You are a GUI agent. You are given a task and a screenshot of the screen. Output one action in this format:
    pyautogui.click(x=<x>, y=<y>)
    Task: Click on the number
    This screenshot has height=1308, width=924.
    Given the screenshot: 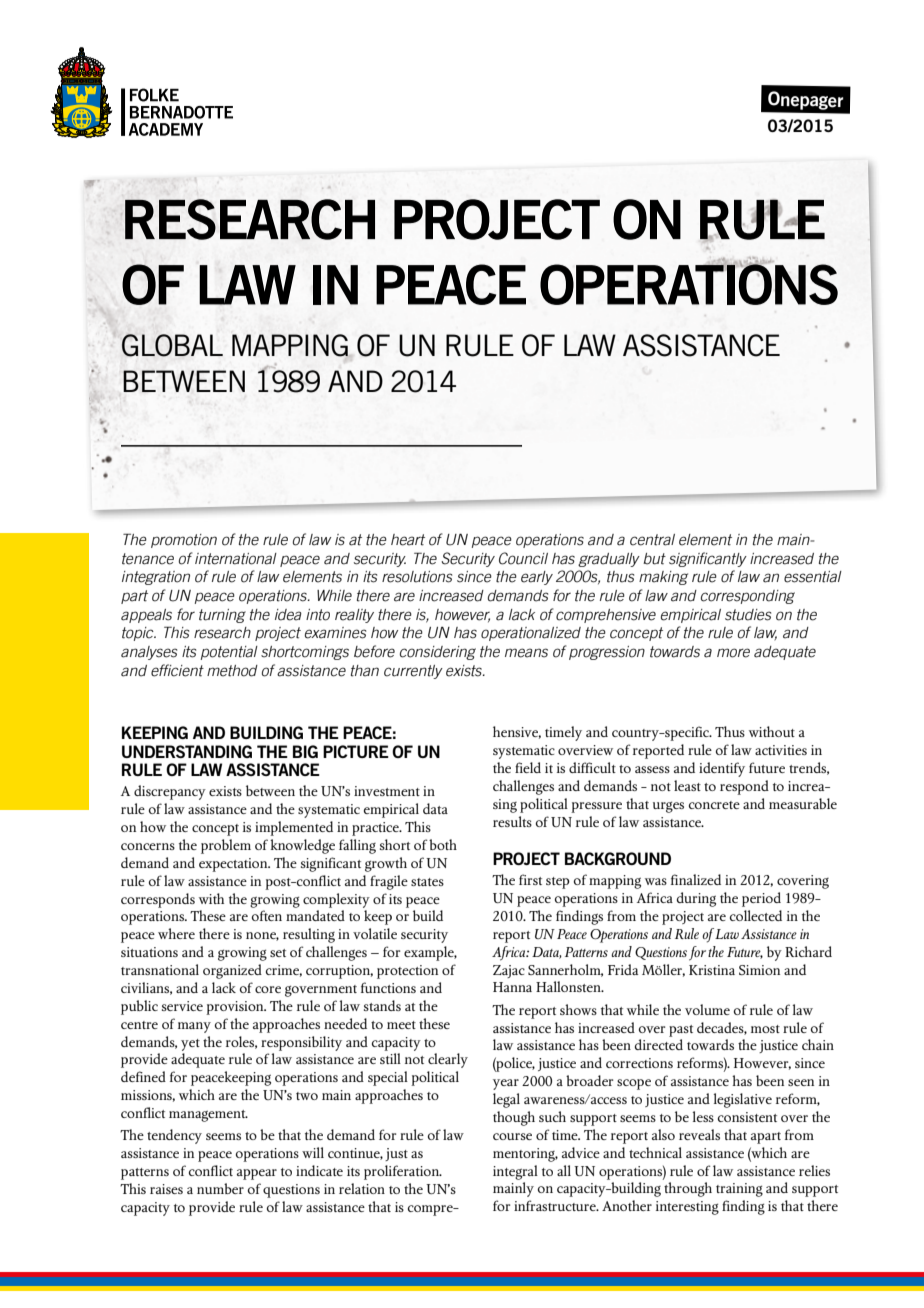 What is the action you would take?
    pyautogui.click(x=220, y=1188)
